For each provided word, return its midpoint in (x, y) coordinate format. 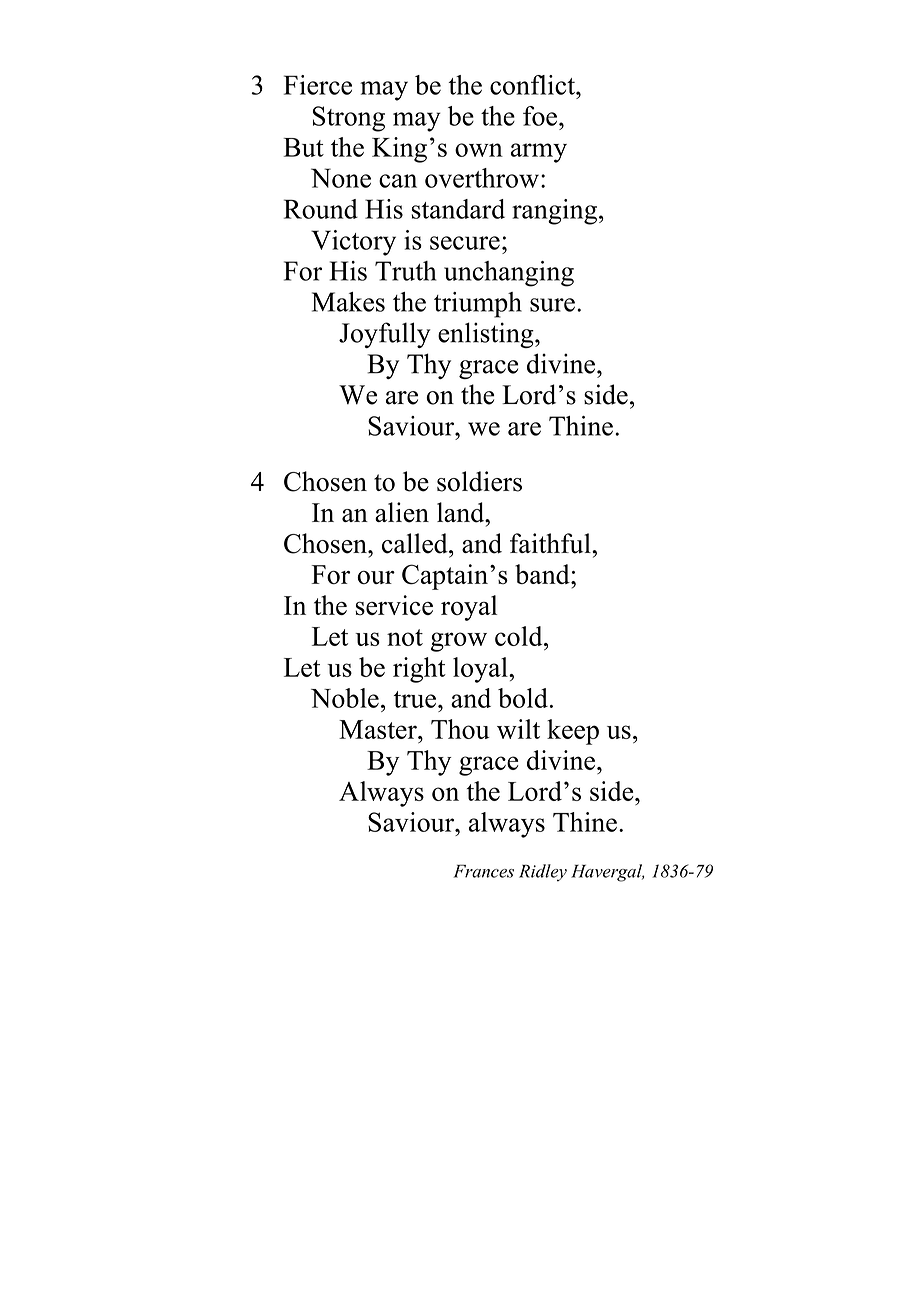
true (415, 699)
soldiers (479, 481)
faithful (551, 543)
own (479, 150)
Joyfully (385, 335)
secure (465, 243)
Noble (345, 698)
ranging (554, 212)
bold (523, 698)
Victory (353, 243)
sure (552, 305)
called (416, 543)
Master (379, 729)
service (394, 605)
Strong (349, 119)
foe (540, 116)
